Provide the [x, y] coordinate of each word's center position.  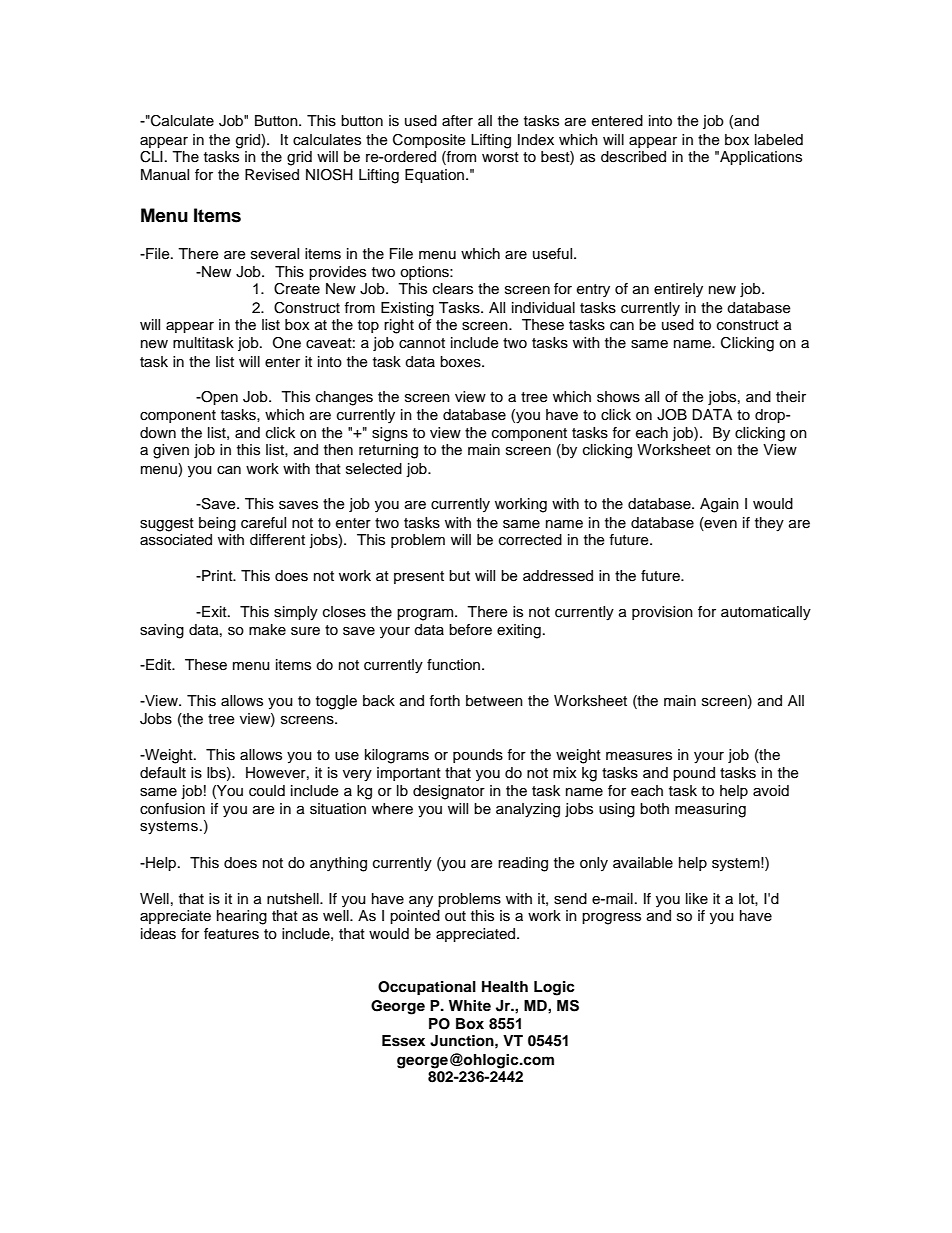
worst [500, 157]
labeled [779, 139]
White [470, 1005]
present [419, 577]
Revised [272, 175]
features [231, 934]
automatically [766, 613]
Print [217, 575]
